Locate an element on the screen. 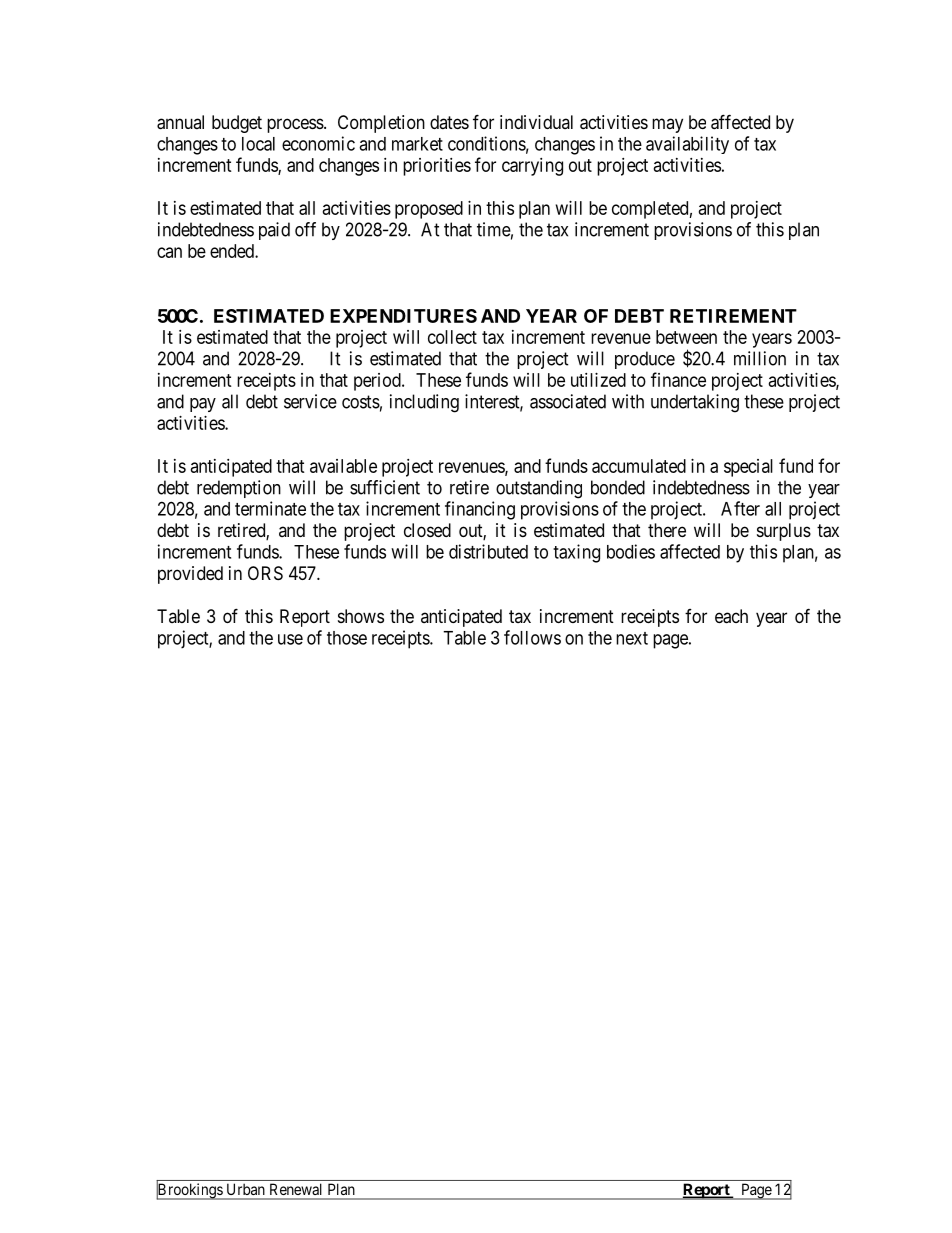  availability is located at coordinates (687, 145).
